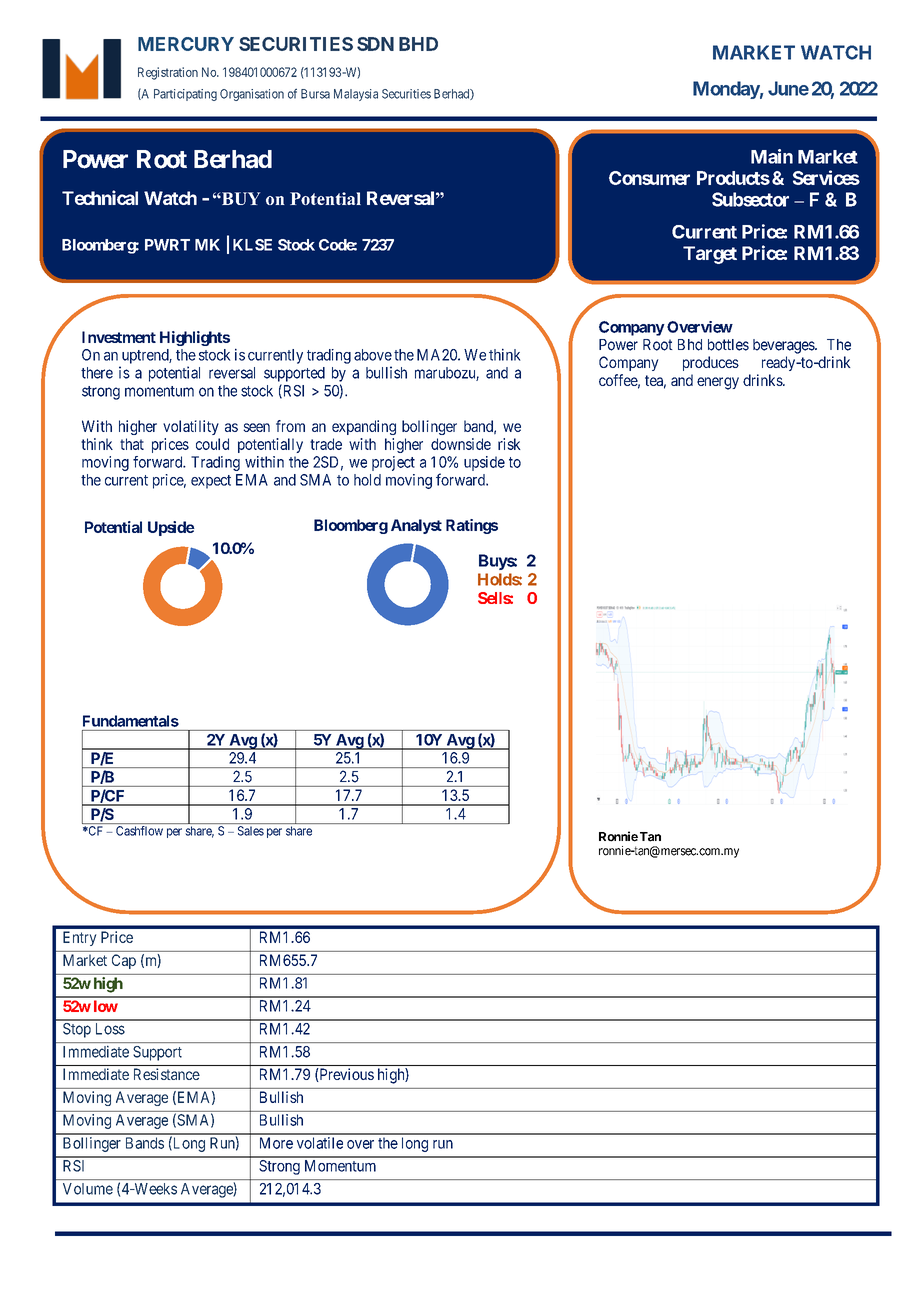  Describe the element at coordinates (416, 526) in the screenshot. I see `Analyst` at that location.
